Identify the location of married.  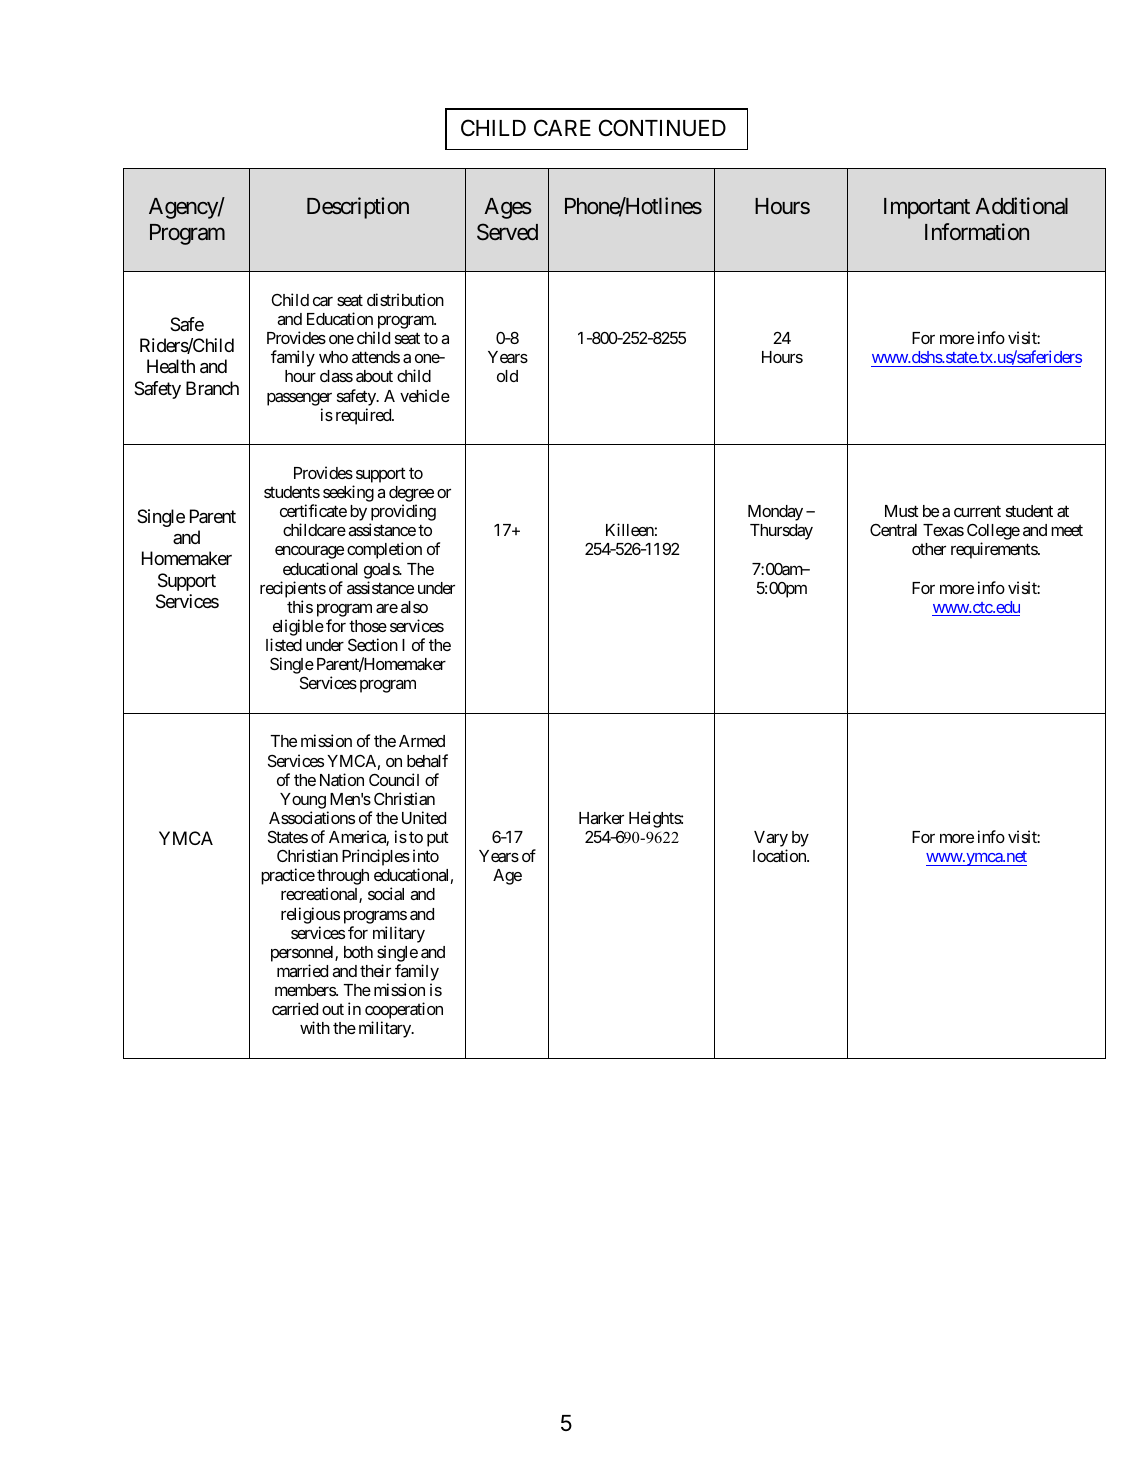
(302, 970).
